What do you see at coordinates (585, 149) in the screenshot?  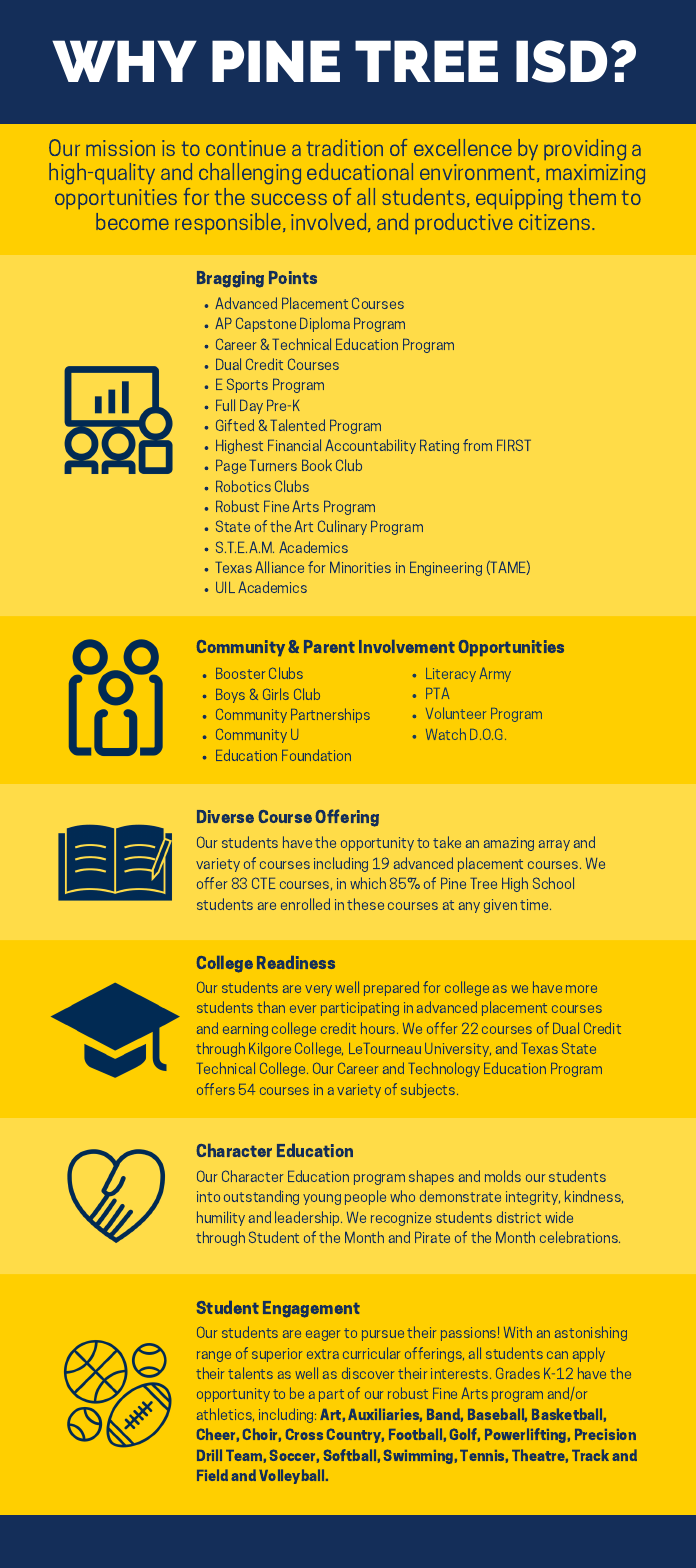 I see `providing` at bounding box center [585, 149].
